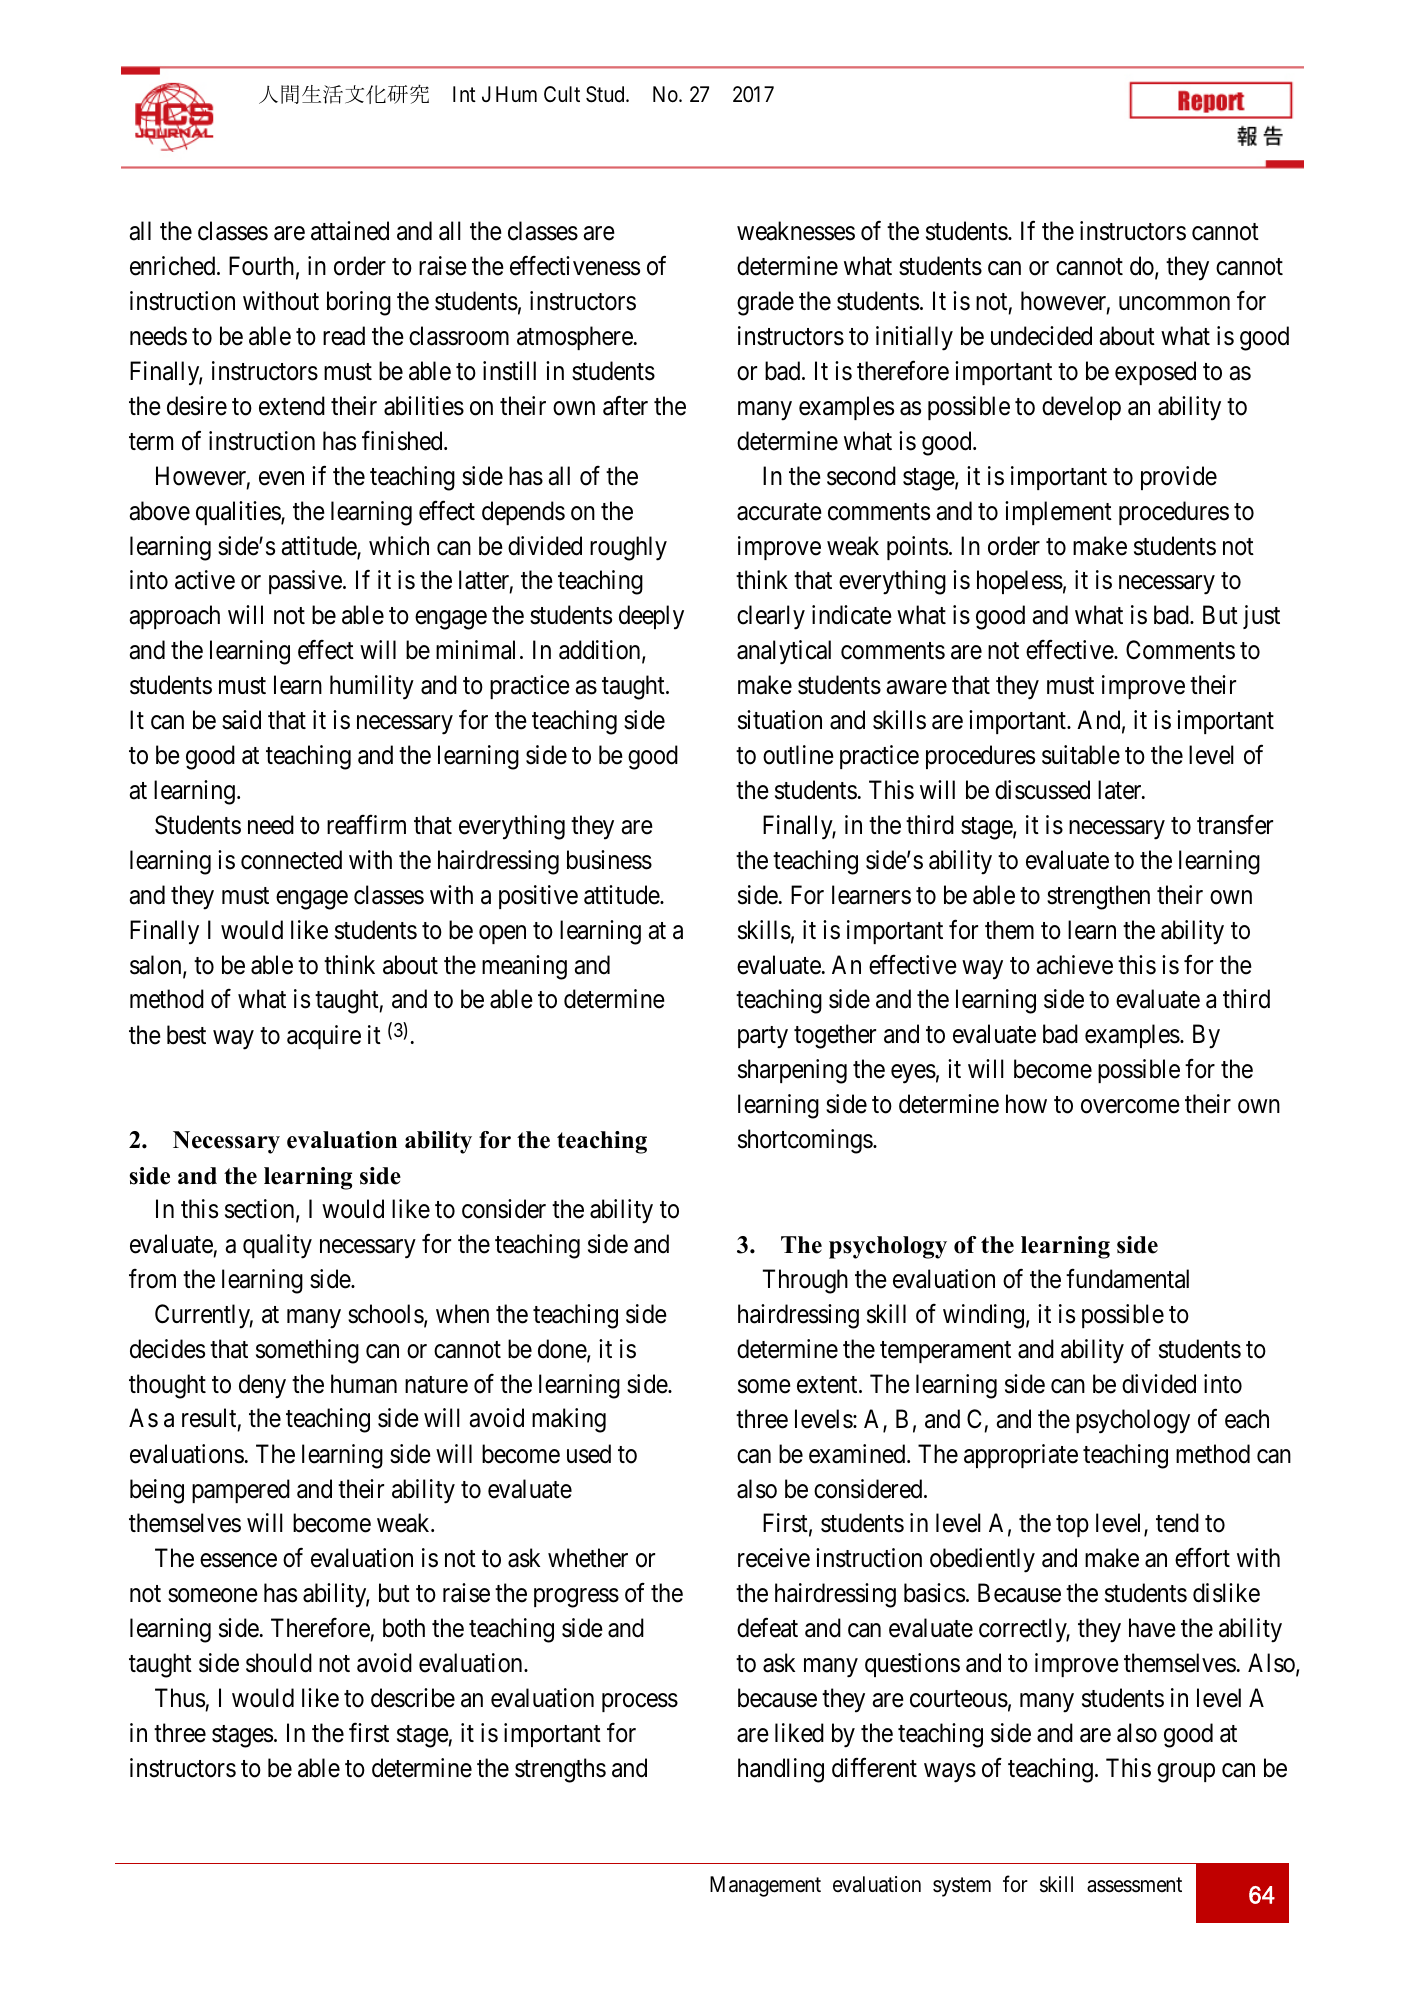 Image resolution: width=1423 pixels, height=2014 pixels. I want to click on fundamental, so click(1127, 1279).
